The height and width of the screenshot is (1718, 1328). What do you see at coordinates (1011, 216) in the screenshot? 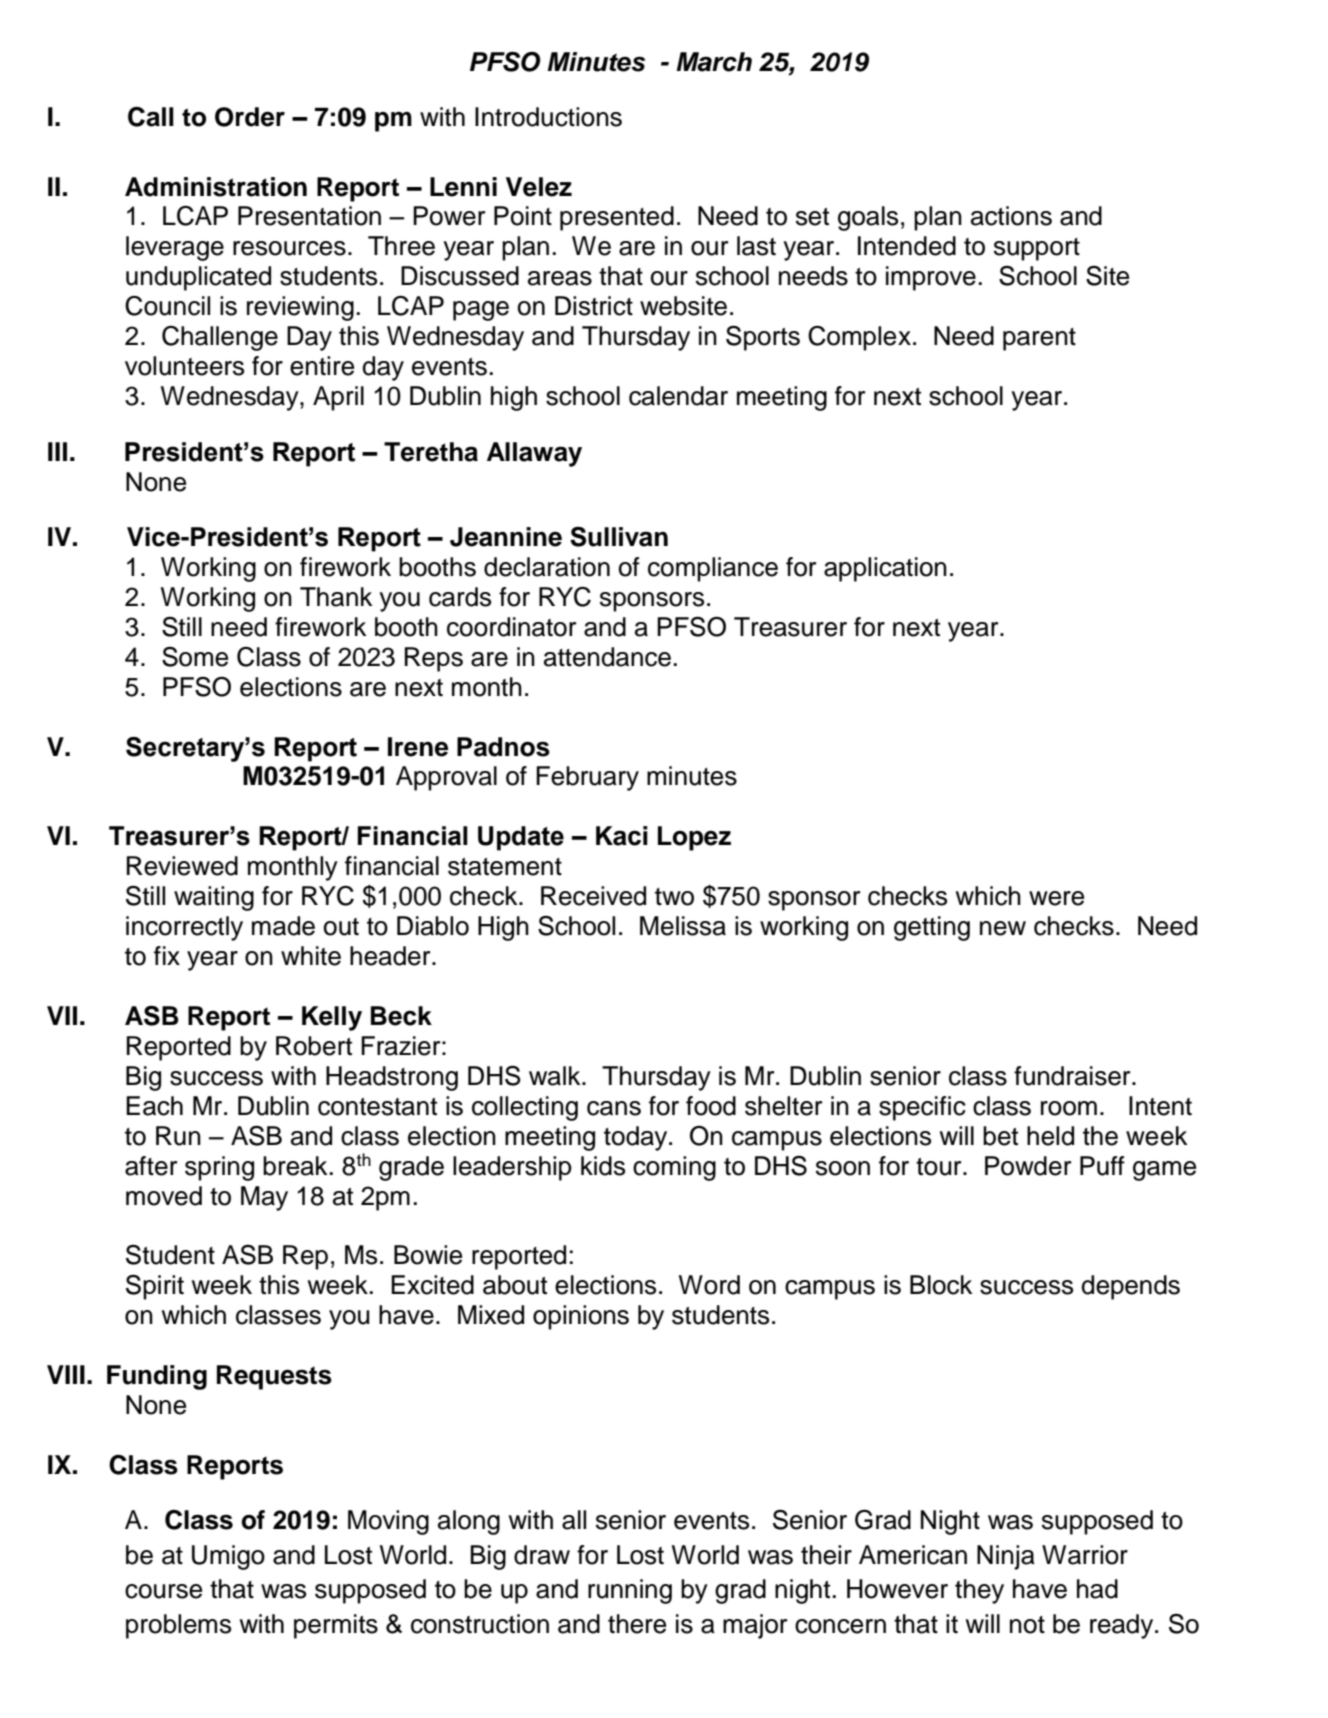
I see `actions` at bounding box center [1011, 216].
